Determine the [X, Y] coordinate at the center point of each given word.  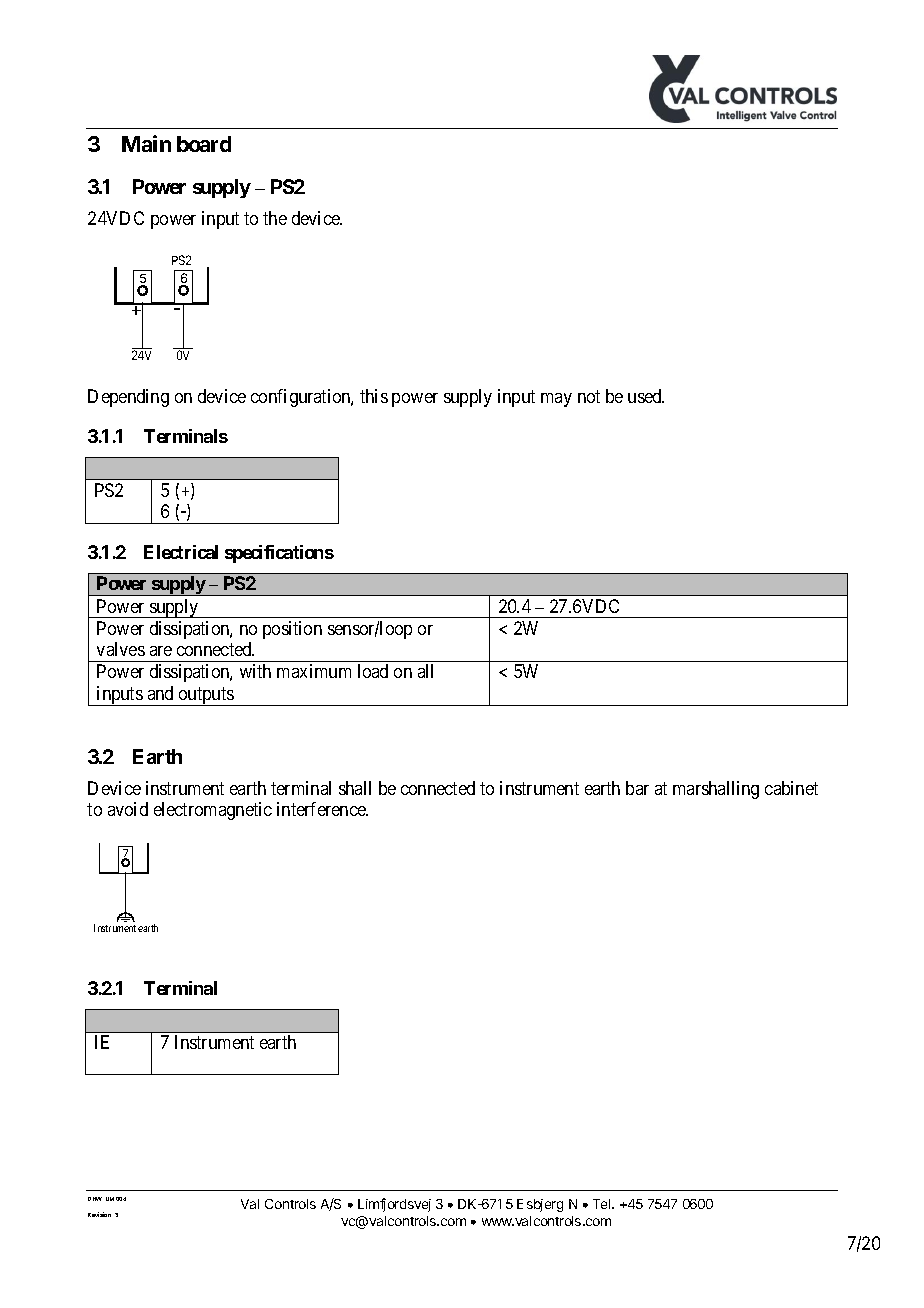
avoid [128, 809]
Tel [603, 1204]
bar [637, 788]
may [556, 400]
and [160, 693]
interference [322, 809]
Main [146, 143]
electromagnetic [213, 811]
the [275, 218]
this [374, 396]
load [373, 671]
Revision [99, 1214]
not [589, 396]
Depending [128, 398]
